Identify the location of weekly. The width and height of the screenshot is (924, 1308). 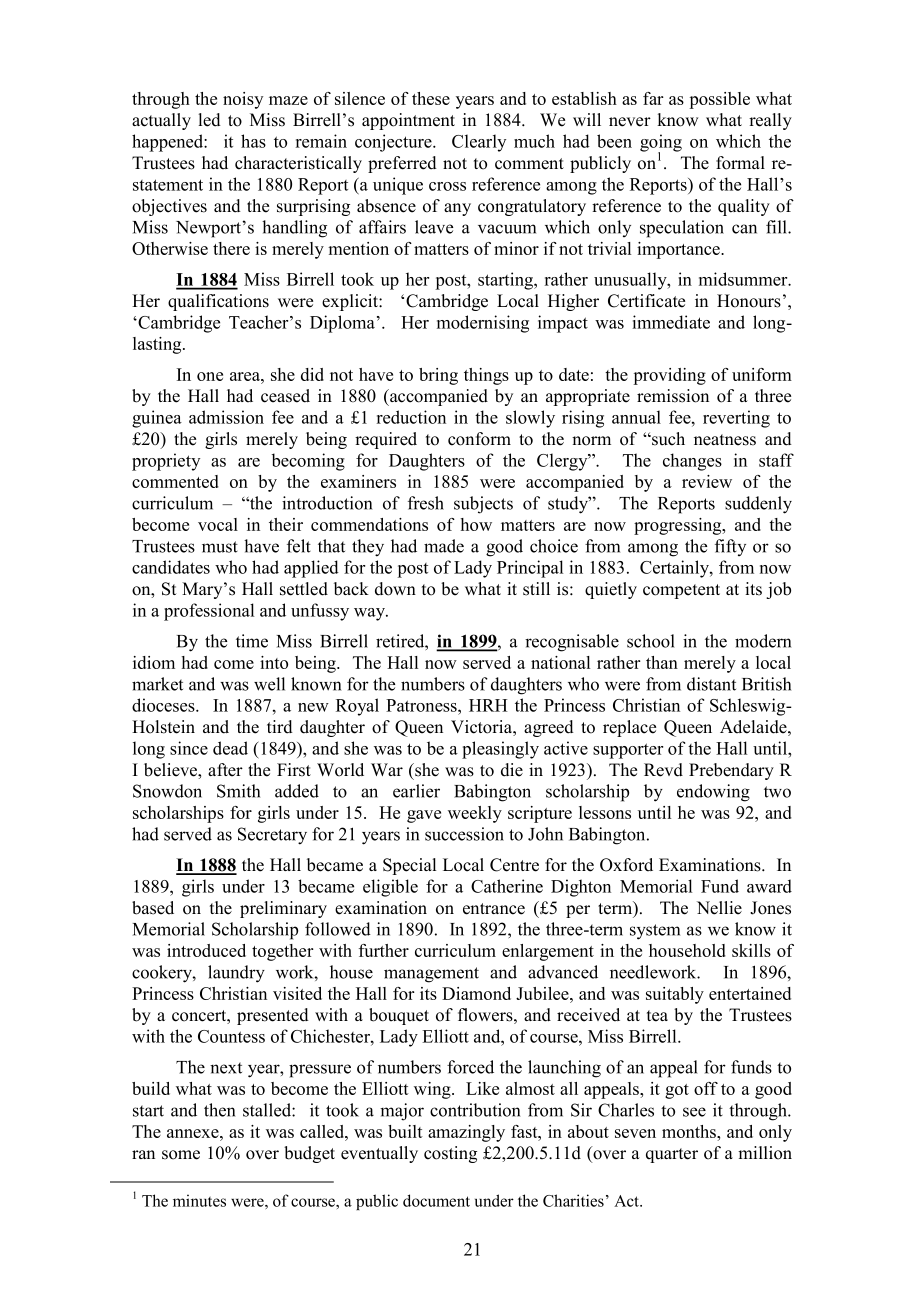
(475, 814).
